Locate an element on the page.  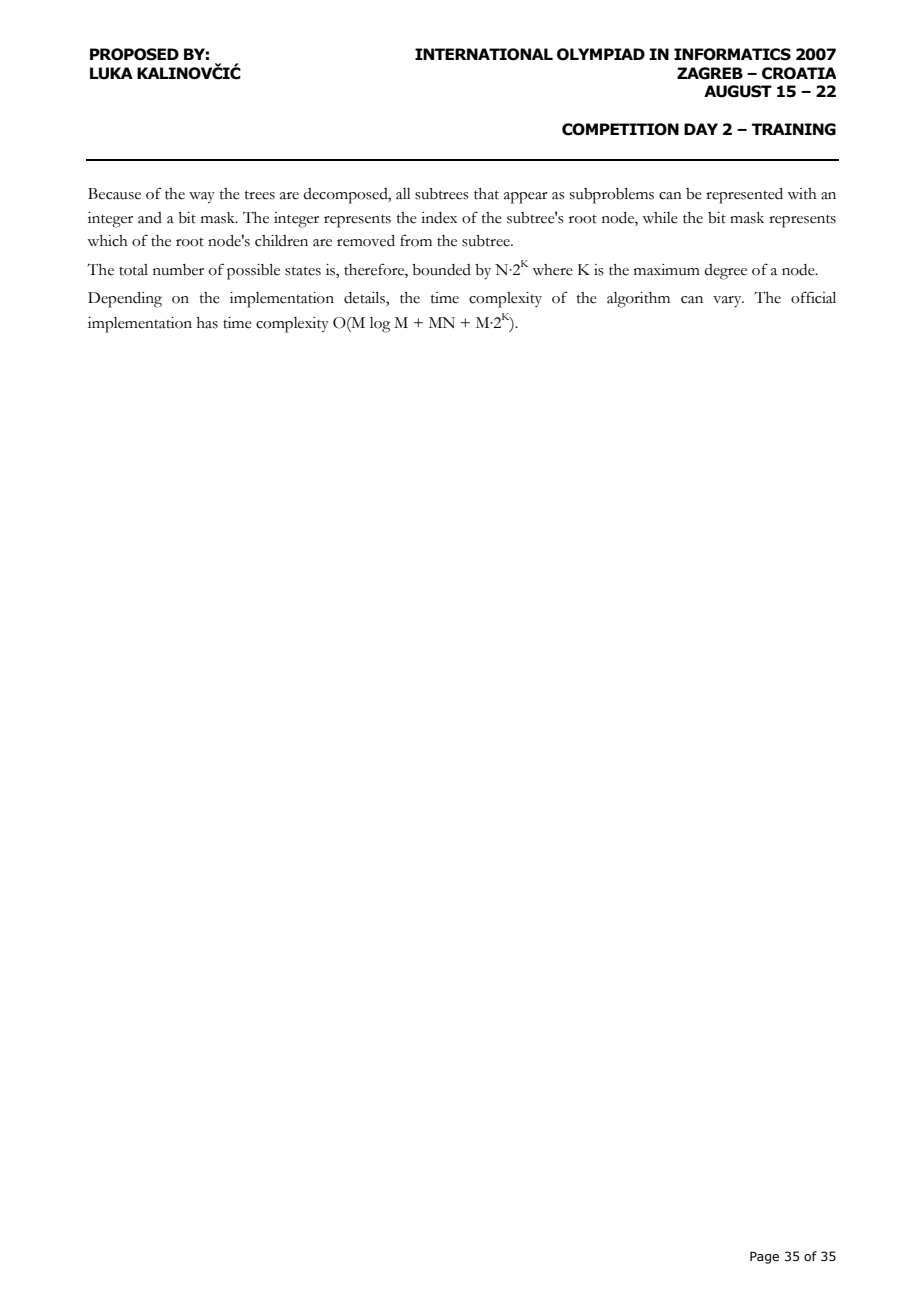
bounded is located at coordinates (441, 270).
